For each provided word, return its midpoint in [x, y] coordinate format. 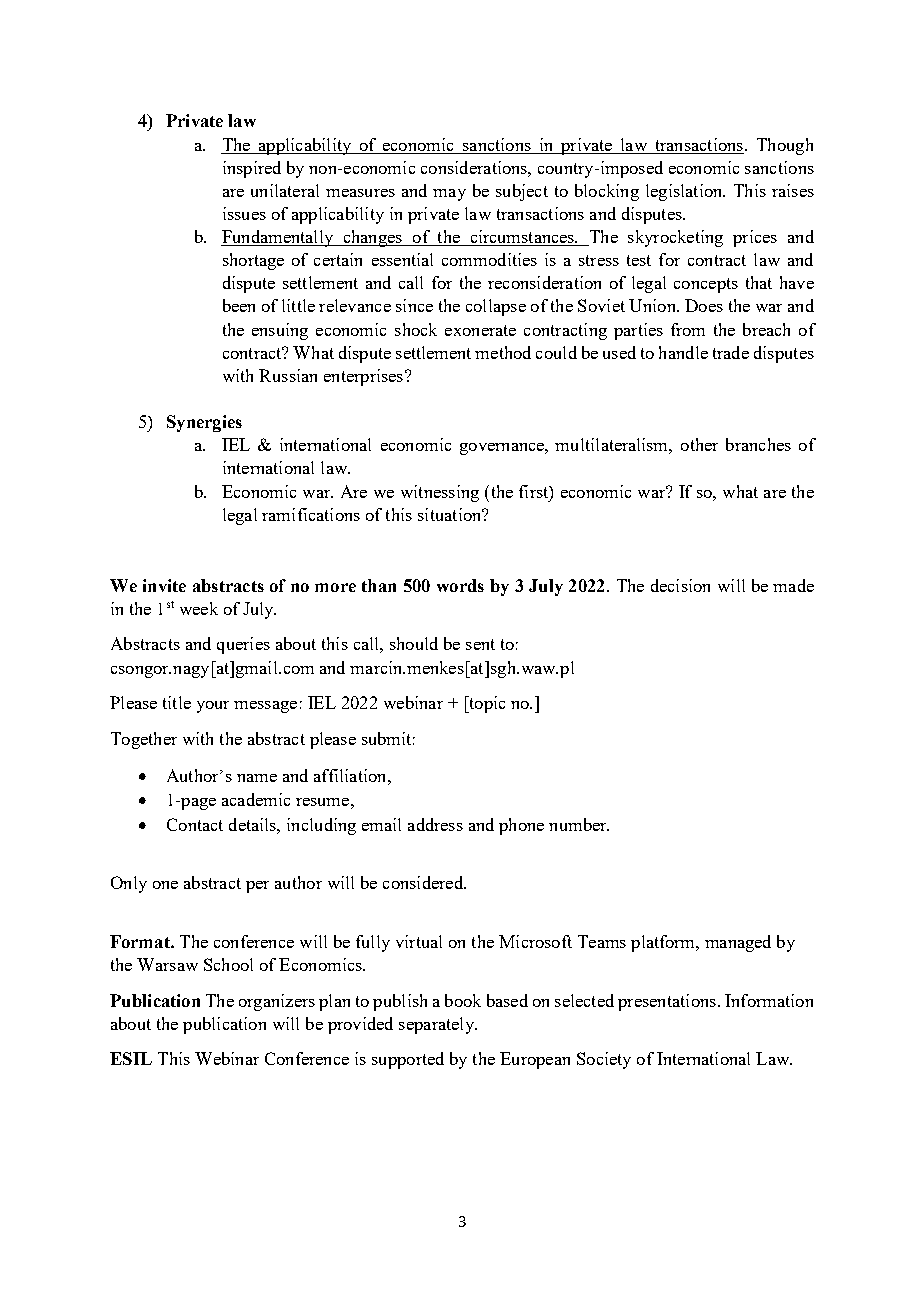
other [699, 444]
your [213, 707]
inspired [252, 169]
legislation [685, 192]
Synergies [204, 423]
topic [486, 704]
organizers [277, 1002]
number [579, 824]
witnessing [440, 493]
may [449, 195]
